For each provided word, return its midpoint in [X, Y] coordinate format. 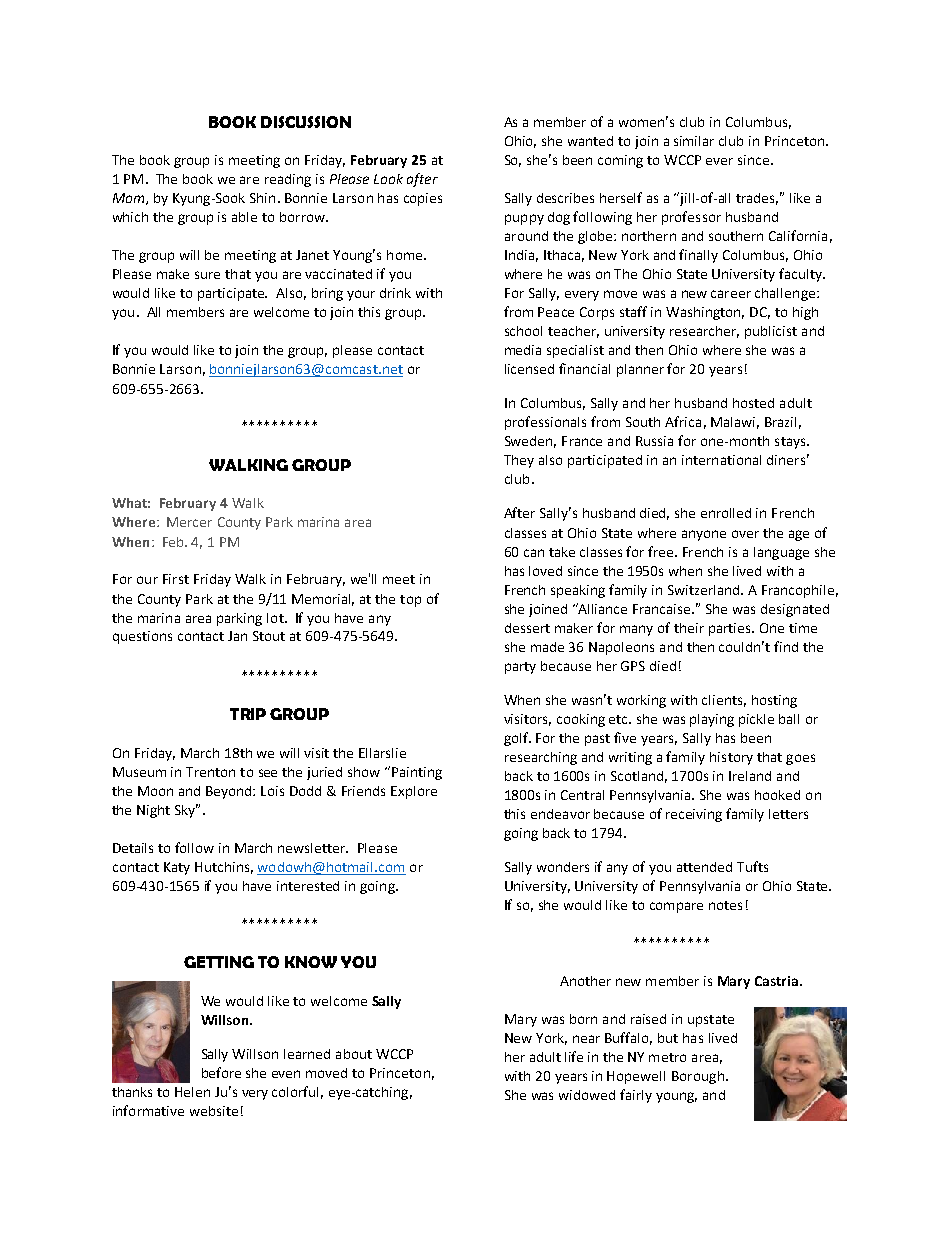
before [221, 1072]
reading [288, 180]
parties [731, 629]
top [410, 601]
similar [694, 141]
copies [423, 199]
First [176, 579]
